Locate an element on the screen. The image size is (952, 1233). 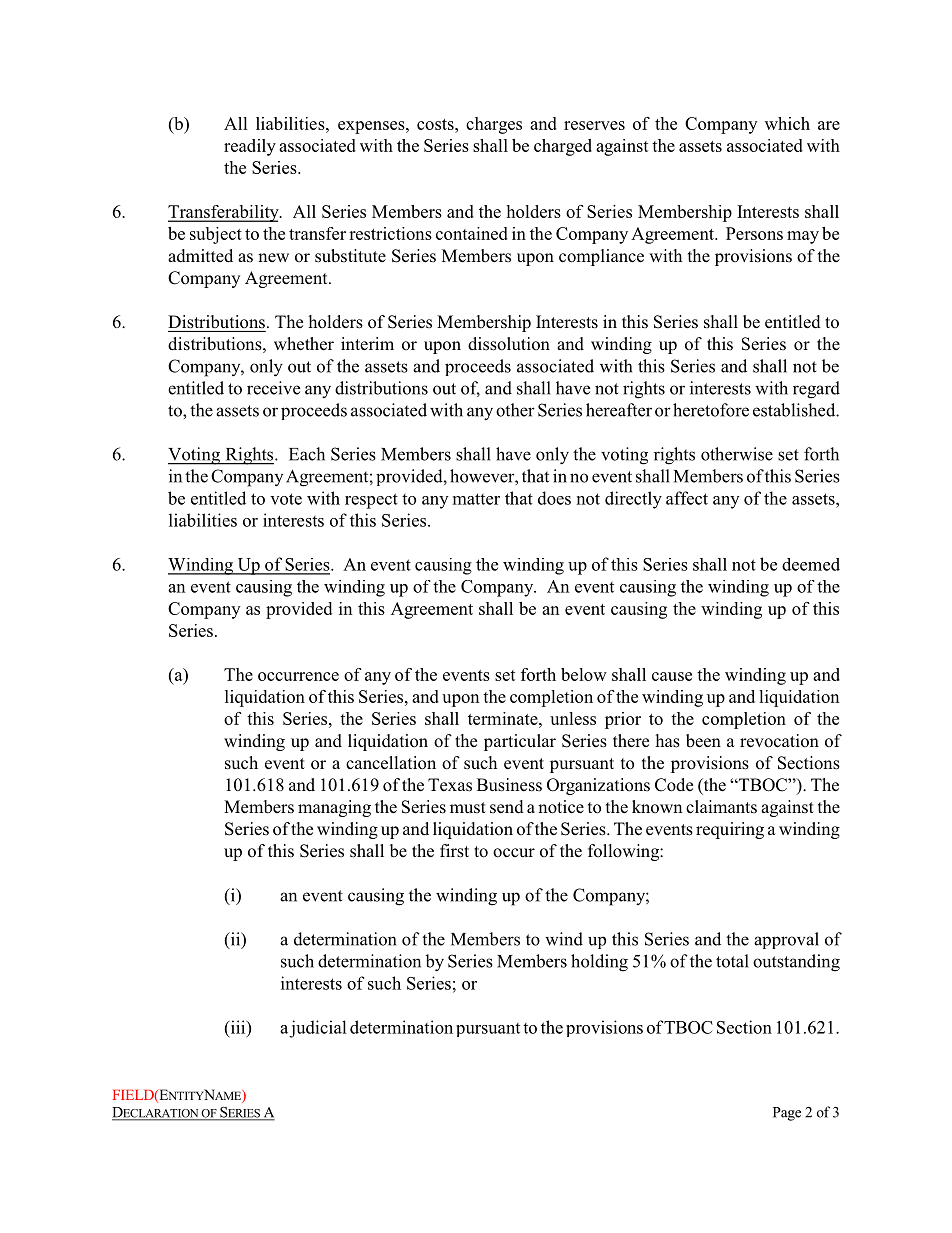
charges is located at coordinates (494, 125).
